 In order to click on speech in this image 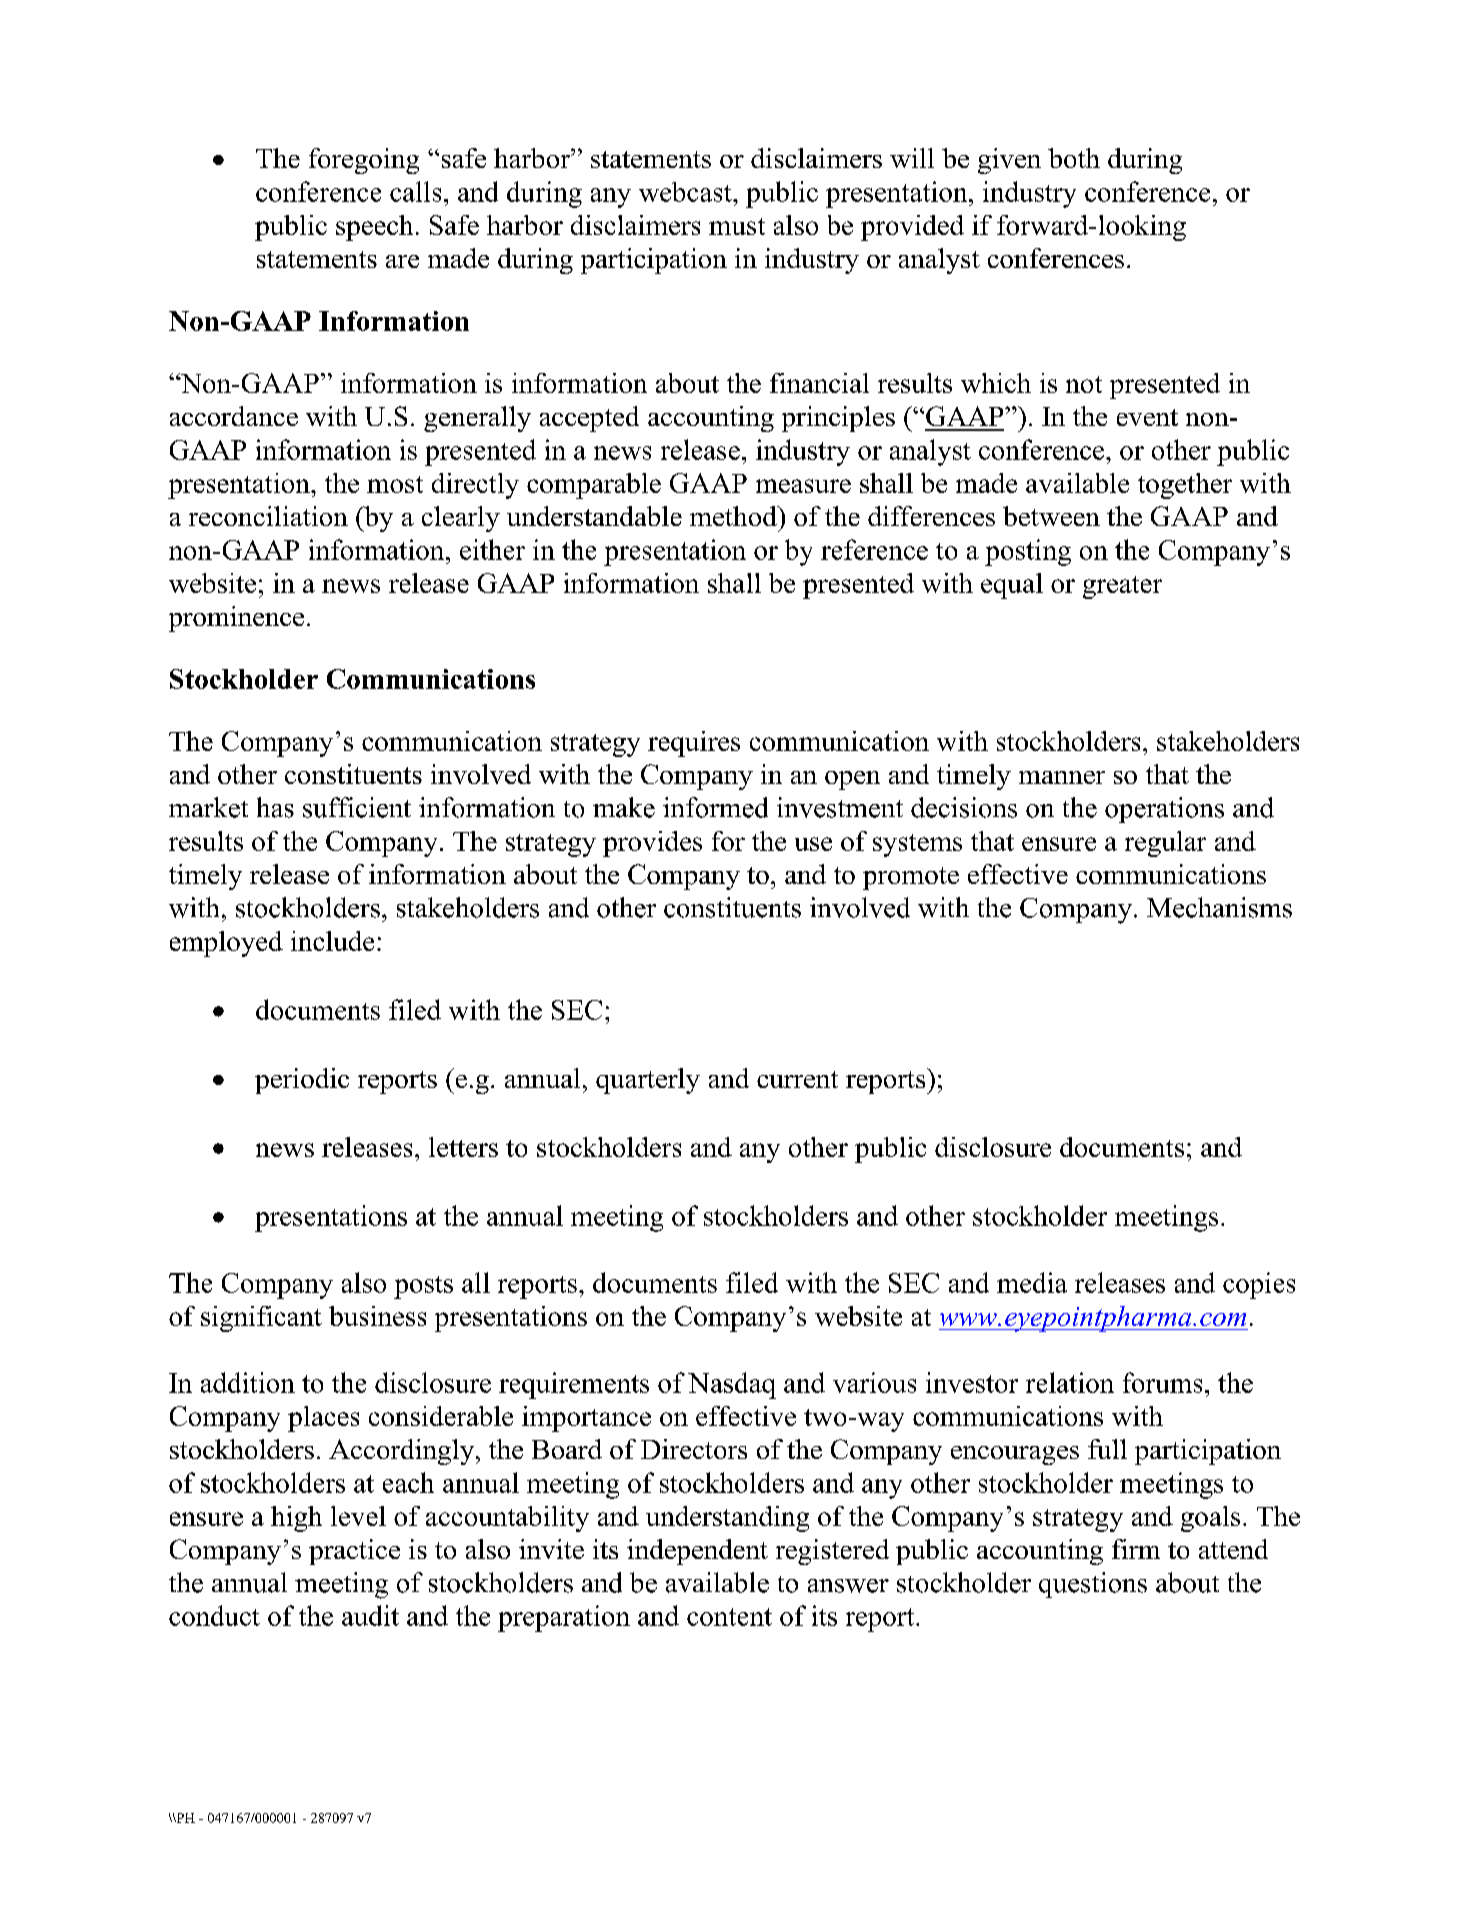, I will do `click(374, 228)`.
